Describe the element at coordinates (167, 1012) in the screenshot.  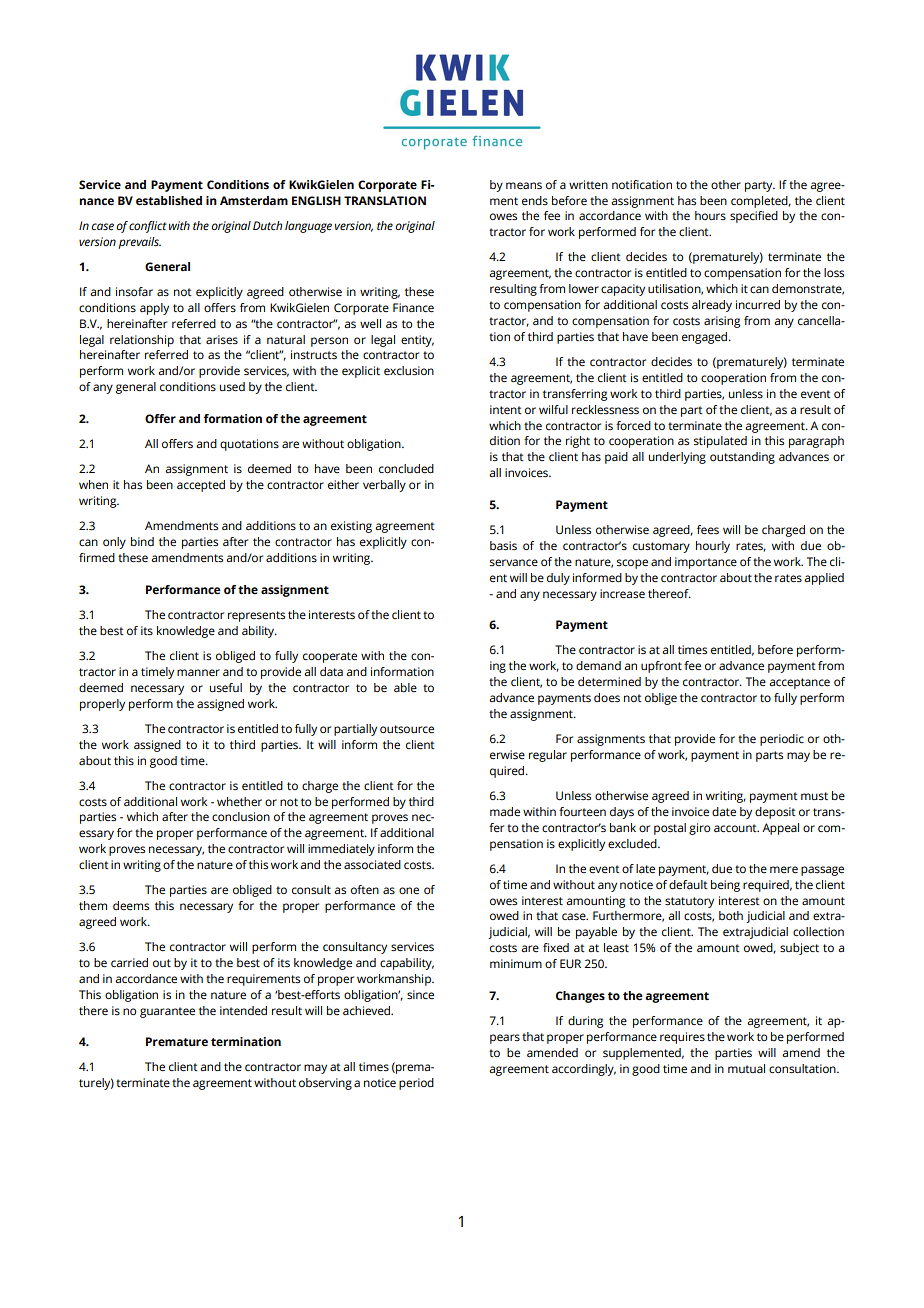
I see `guarantee` at that location.
